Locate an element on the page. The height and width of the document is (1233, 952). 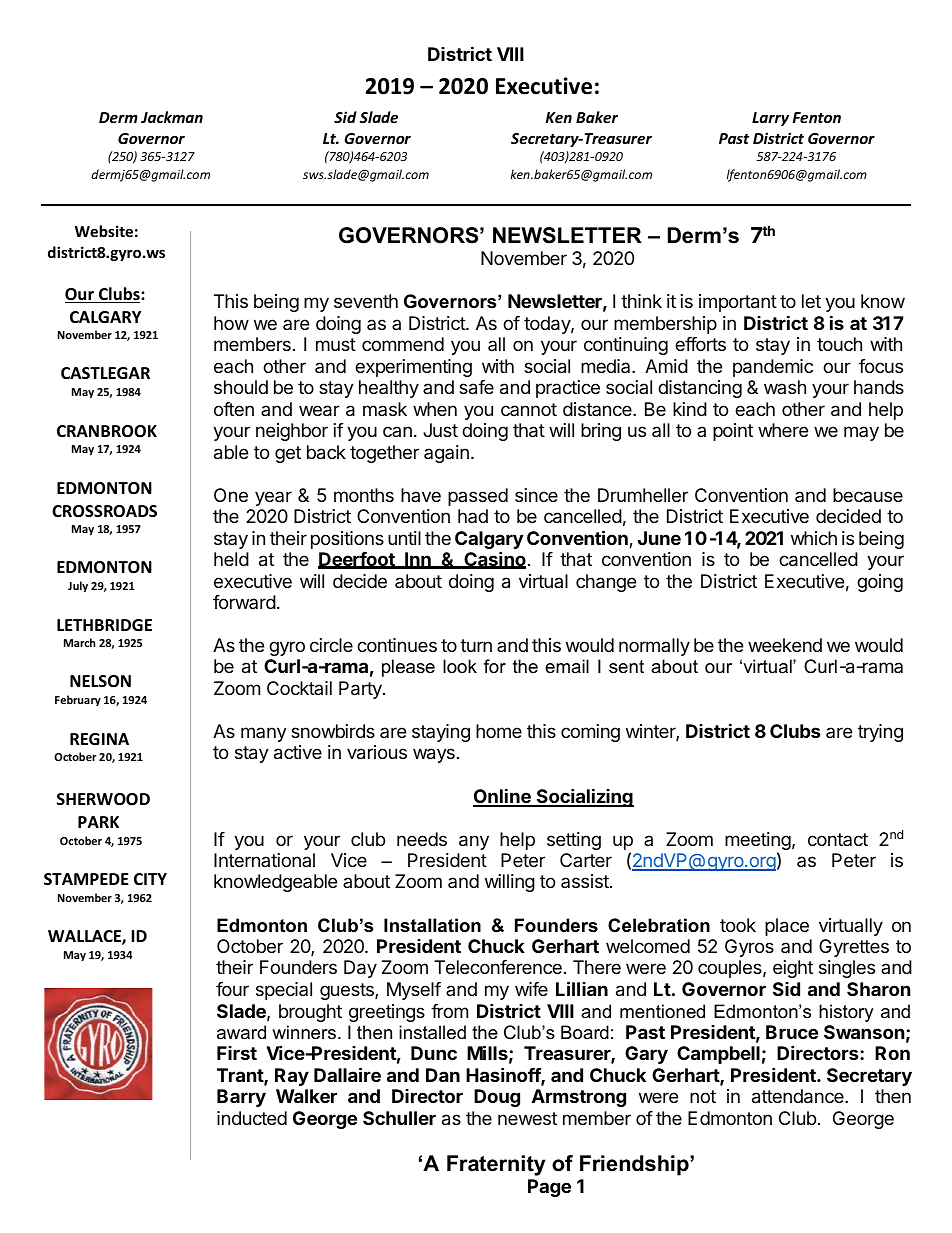
CITY is located at coordinates (150, 879).
